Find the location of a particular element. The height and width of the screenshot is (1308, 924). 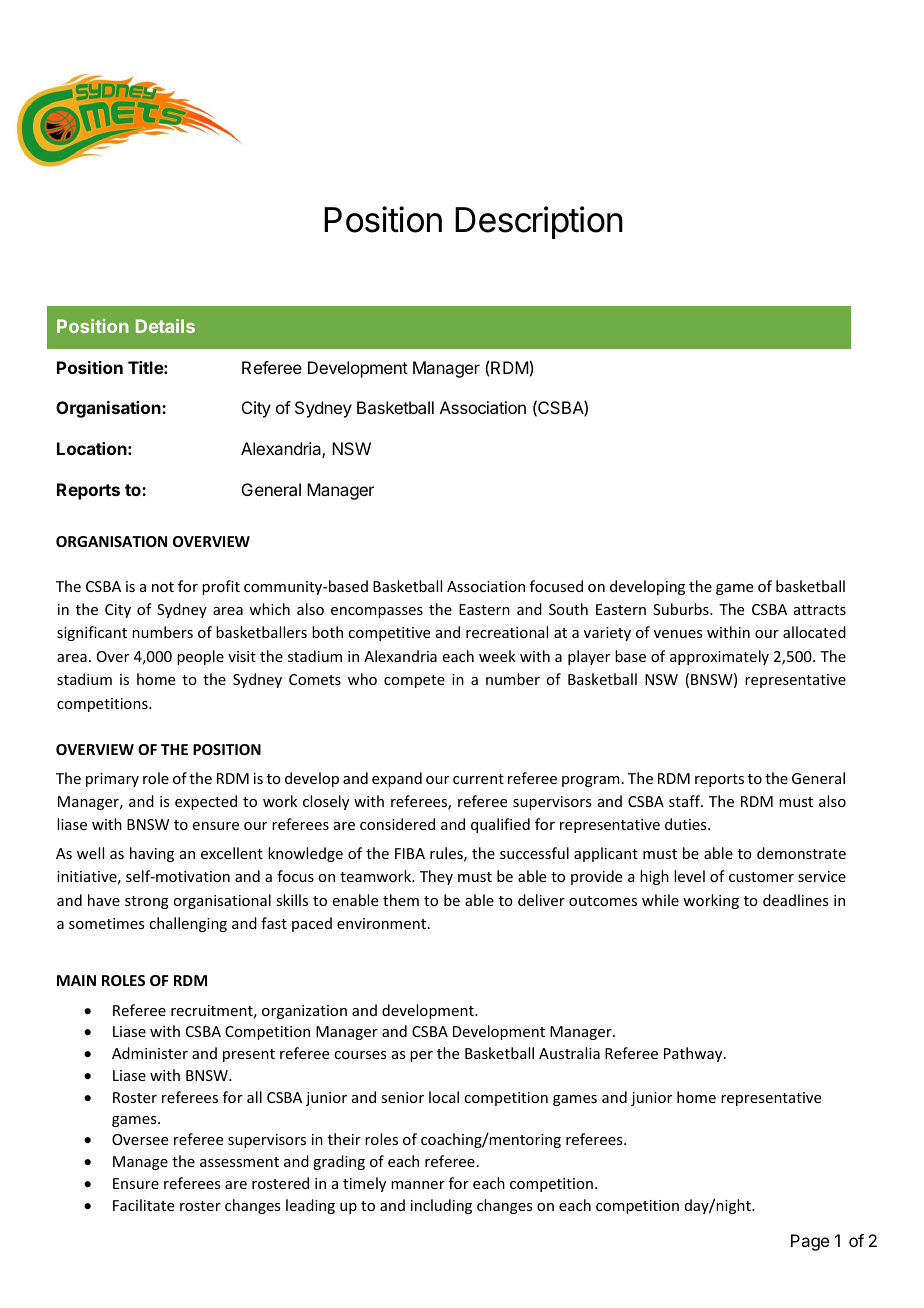

Suburbs is located at coordinates (682, 609).
